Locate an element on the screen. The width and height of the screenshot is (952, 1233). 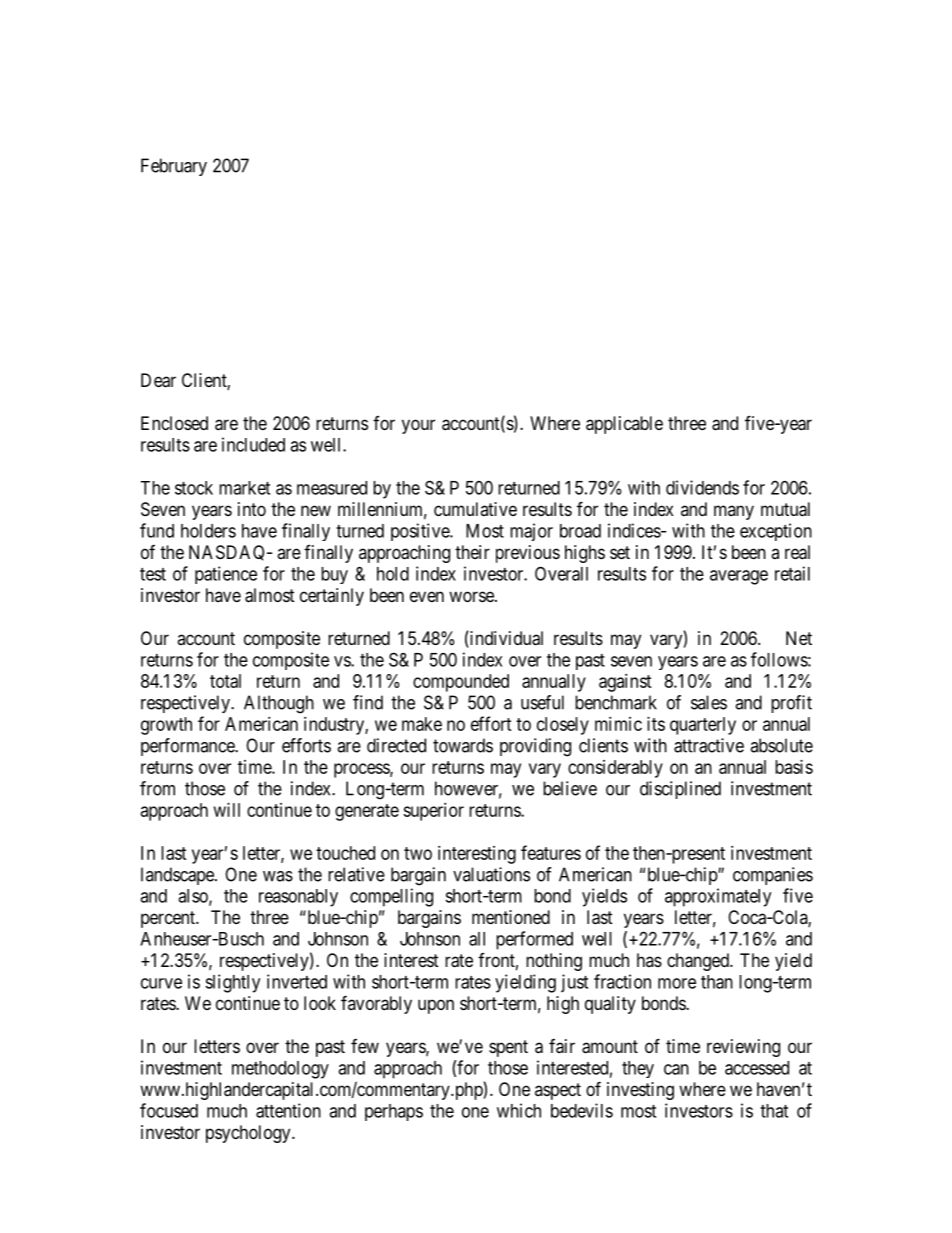
which is located at coordinates (519, 1110).
